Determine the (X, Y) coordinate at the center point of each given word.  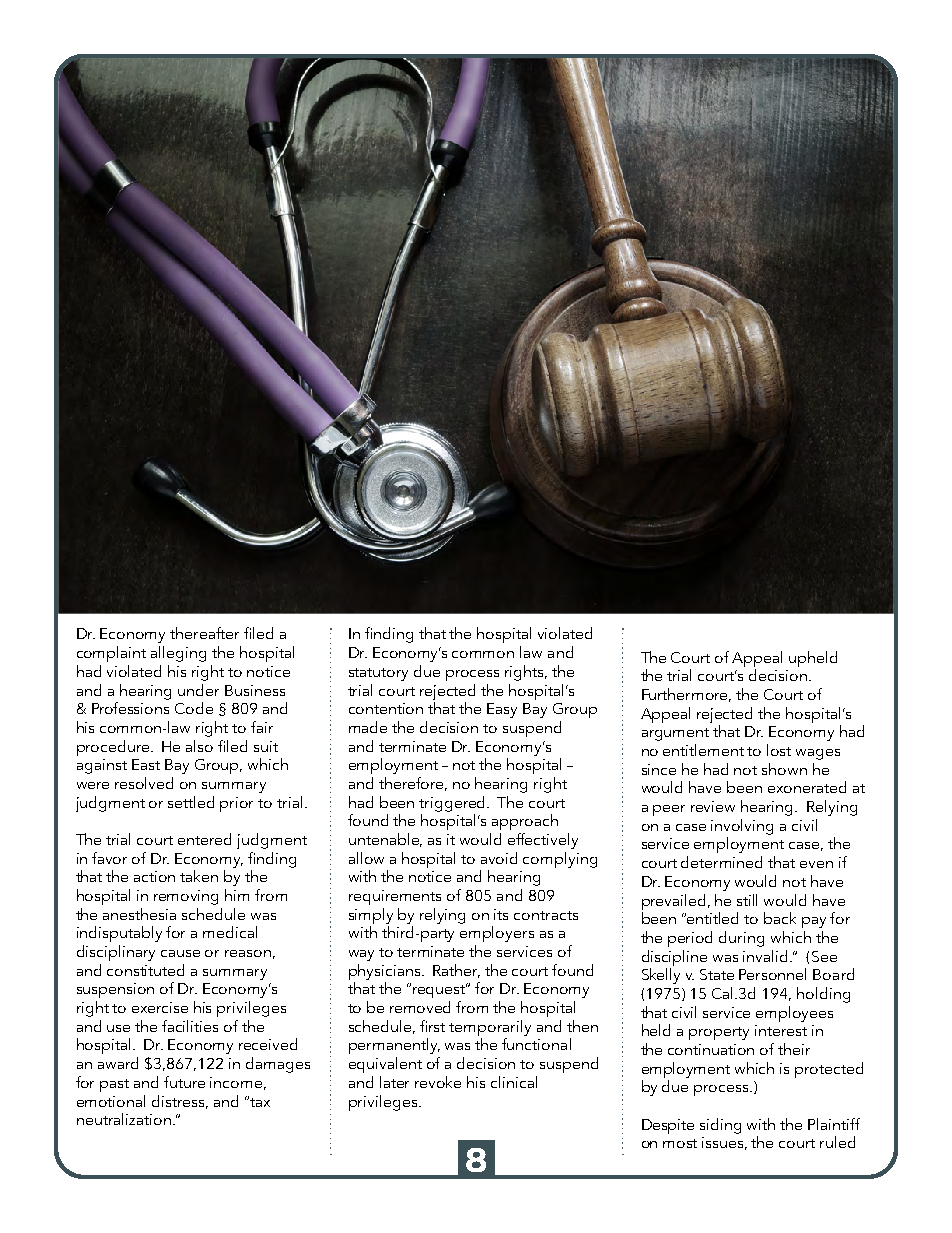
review (713, 806)
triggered (453, 804)
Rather (456, 971)
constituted (145, 970)
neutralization (124, 1119)
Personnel (772, 974)
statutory (378, 674)
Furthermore (686, 695)
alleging (178, 654)
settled (191, 802)
